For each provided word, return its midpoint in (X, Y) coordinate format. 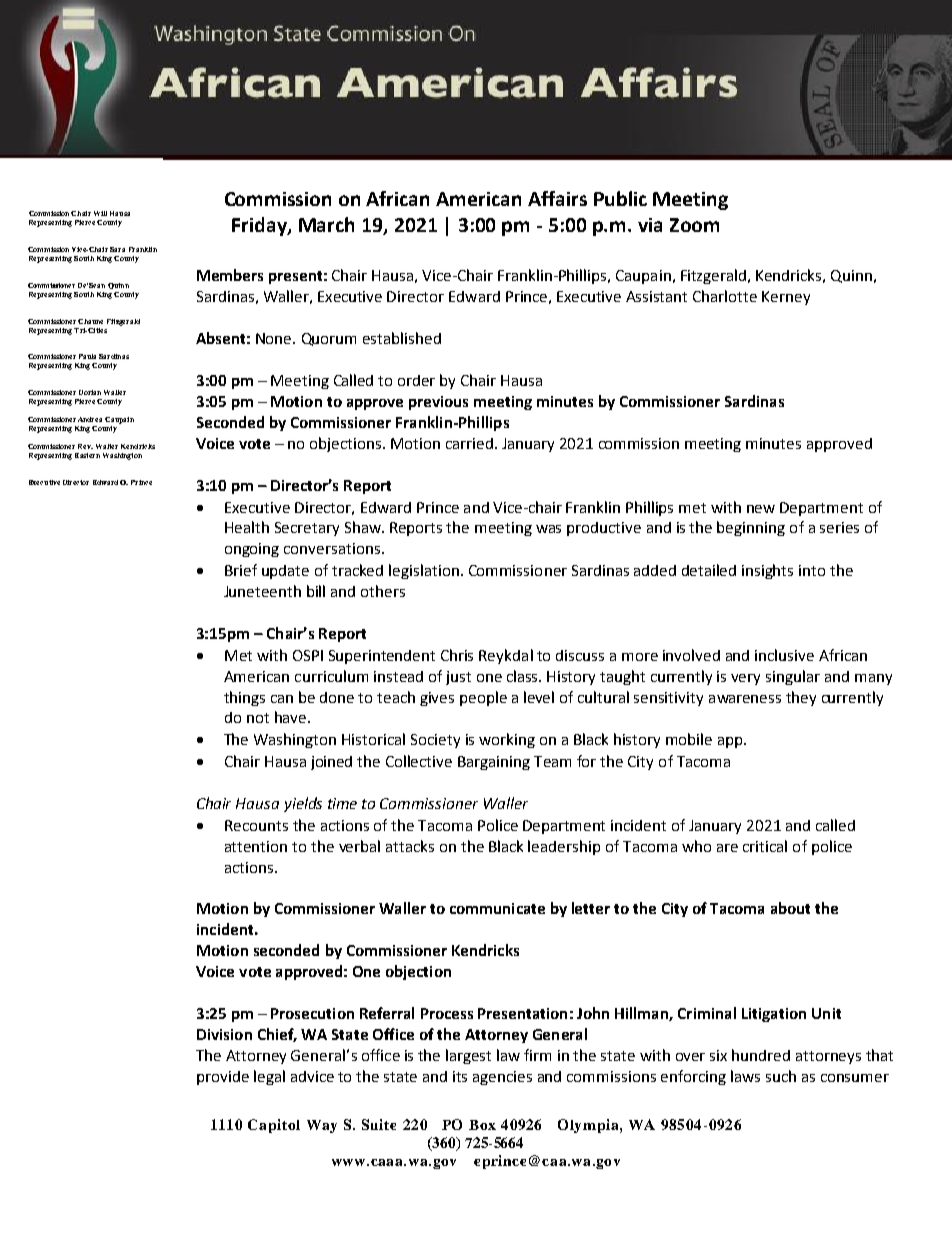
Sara (117, 249)
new (761, 509)
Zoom (694, 225)
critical (765, 846)
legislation (424, 571)
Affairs (557, 198)
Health (247, 527)
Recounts (256, 825)
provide (223, 1078)
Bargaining (494, 763)
